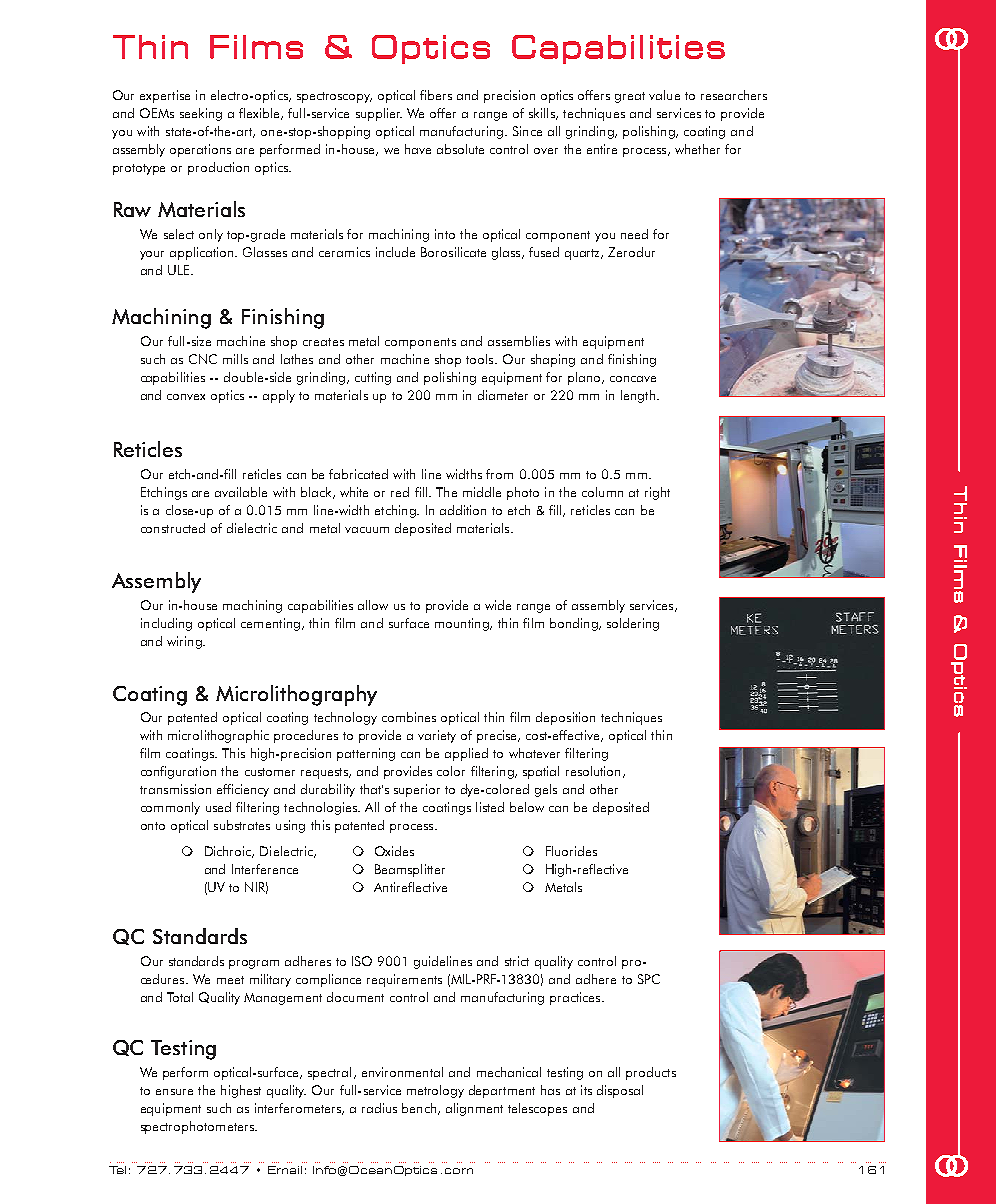 The height and width of the document is (1204, 996). Describe the element at coordinates (664, 95) in the document. I see `value` at that location.
